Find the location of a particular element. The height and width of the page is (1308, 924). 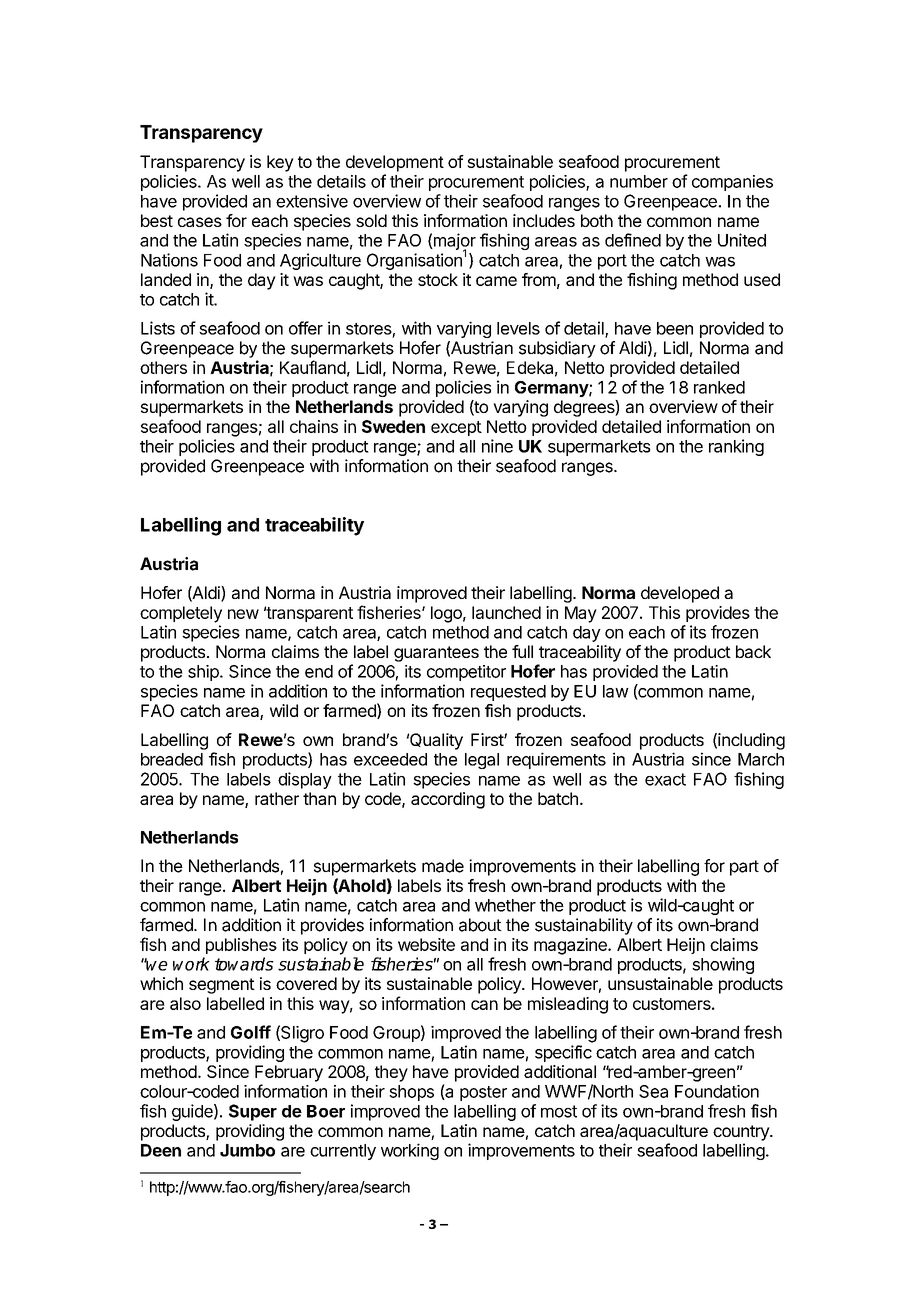

poster is located at coordinates (483, 1093).
